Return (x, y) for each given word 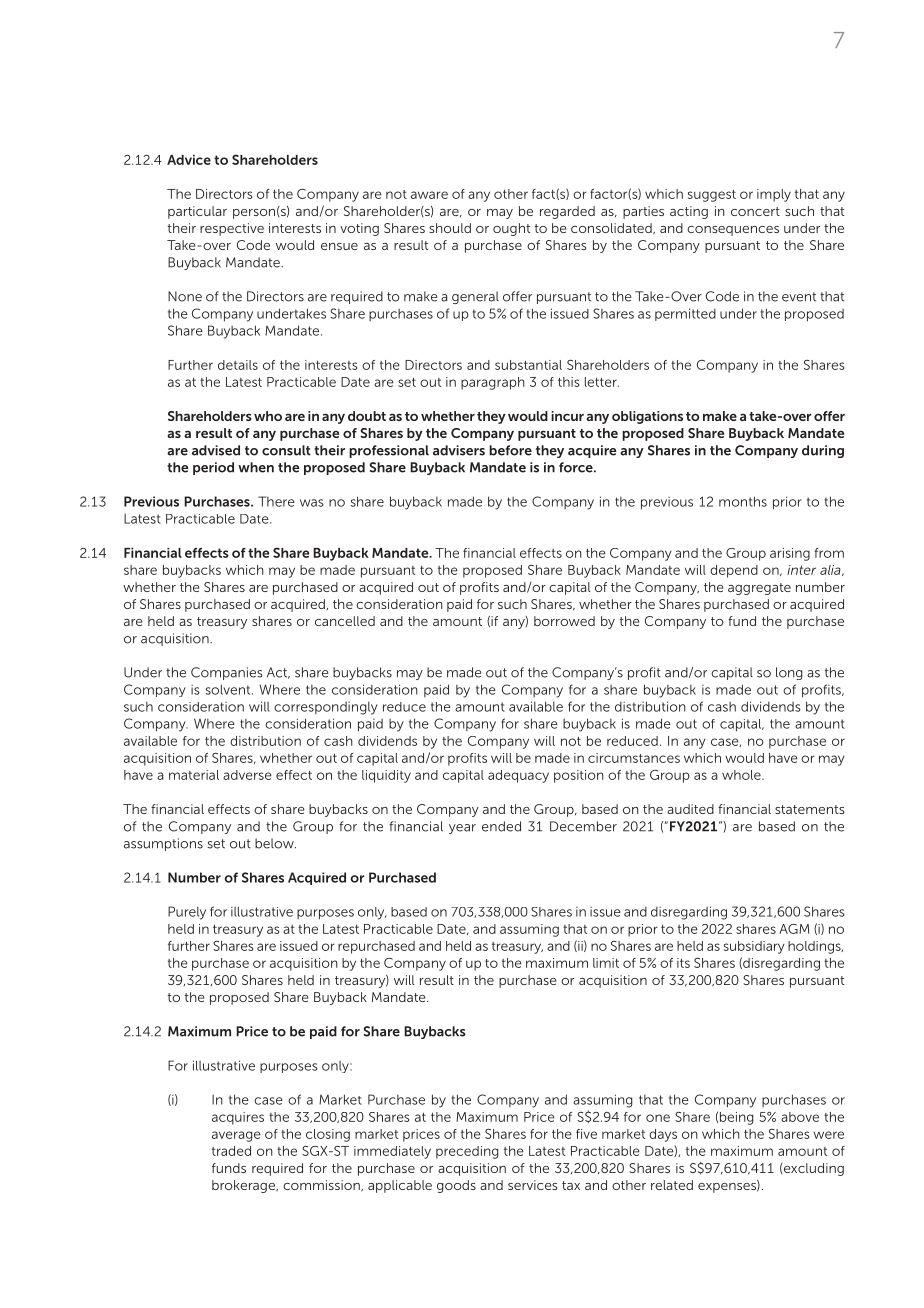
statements (810, 809)
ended (501, 826)
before (510, 450)
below (275, 843)
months (743, 501)
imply (774, 195)
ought (511, 229)
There (276, 501)
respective (232, 229)
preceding (467, 1152)
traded (231, 1151)
